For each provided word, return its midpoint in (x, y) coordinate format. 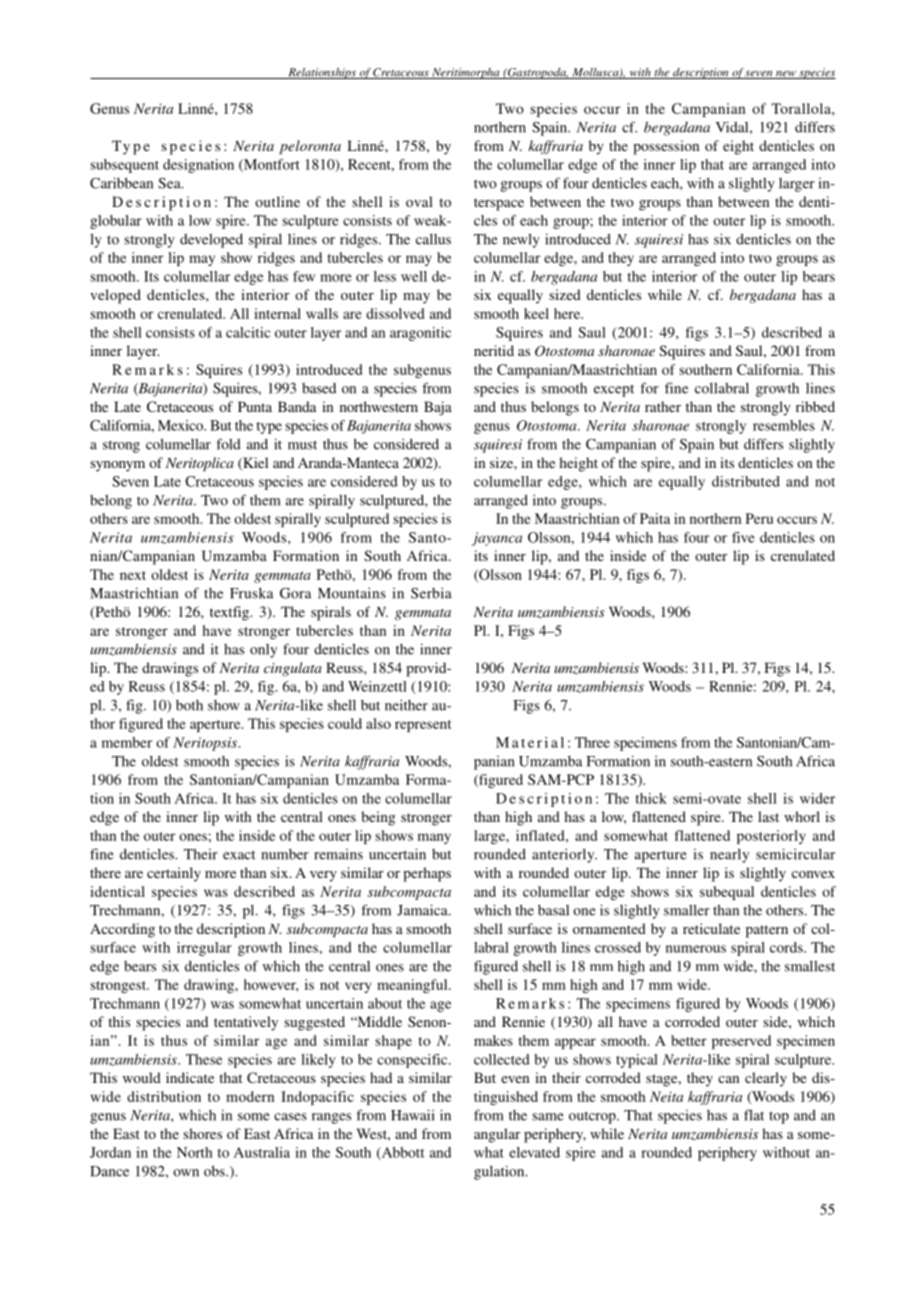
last (768, 816)
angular (497, 1135)
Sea (170, 183)
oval (419, 201)
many (434, 838)
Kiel (254, 463)
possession (666, 147)
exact (239, 855)
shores (203, 1133)
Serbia (431, 593)
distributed (746, 481)
